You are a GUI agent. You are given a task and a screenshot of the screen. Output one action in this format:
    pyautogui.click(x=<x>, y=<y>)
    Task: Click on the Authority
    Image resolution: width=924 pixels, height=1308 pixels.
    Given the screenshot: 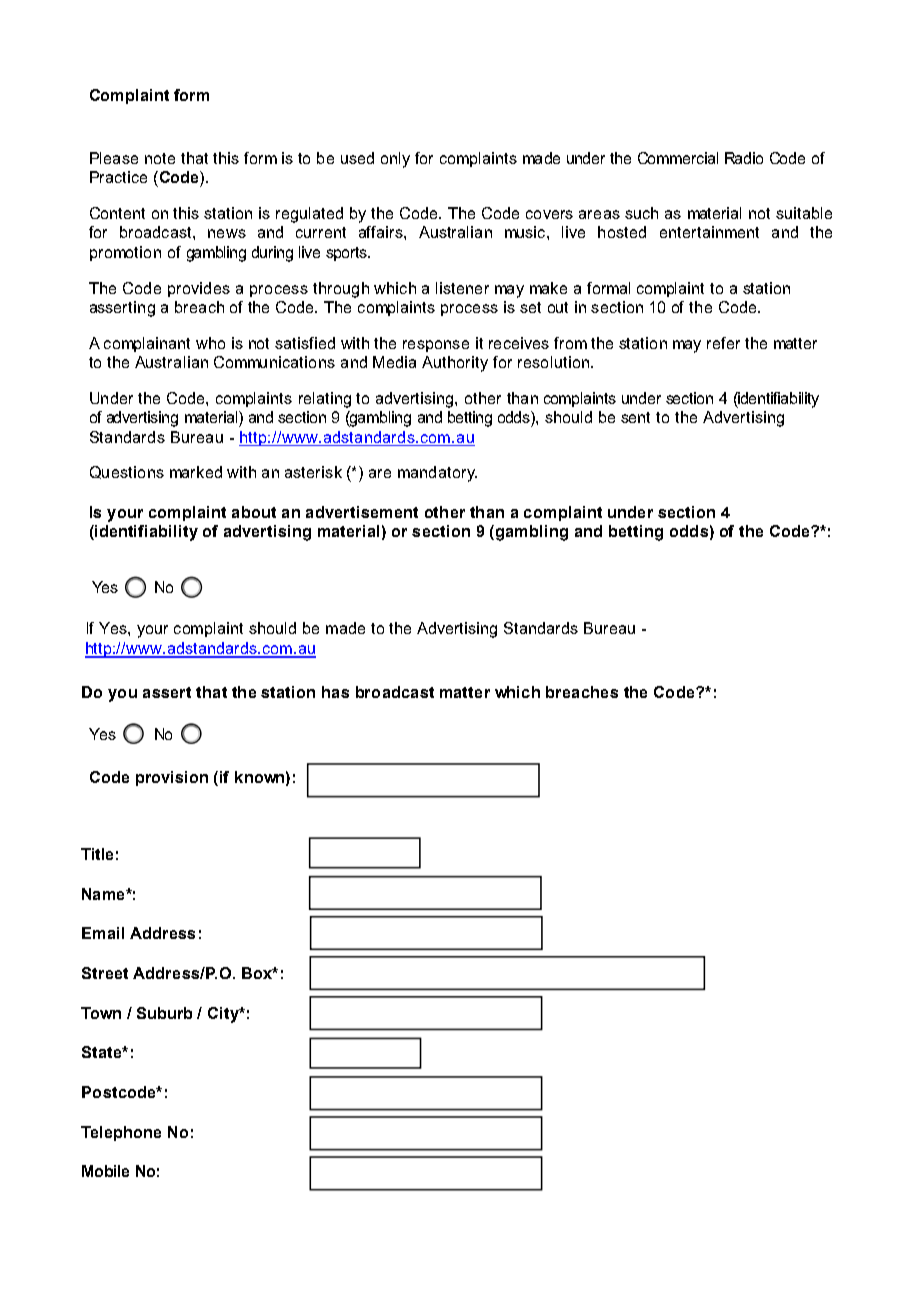 What is the action you would take?
    pyautogui.click(x=455, y=364)
